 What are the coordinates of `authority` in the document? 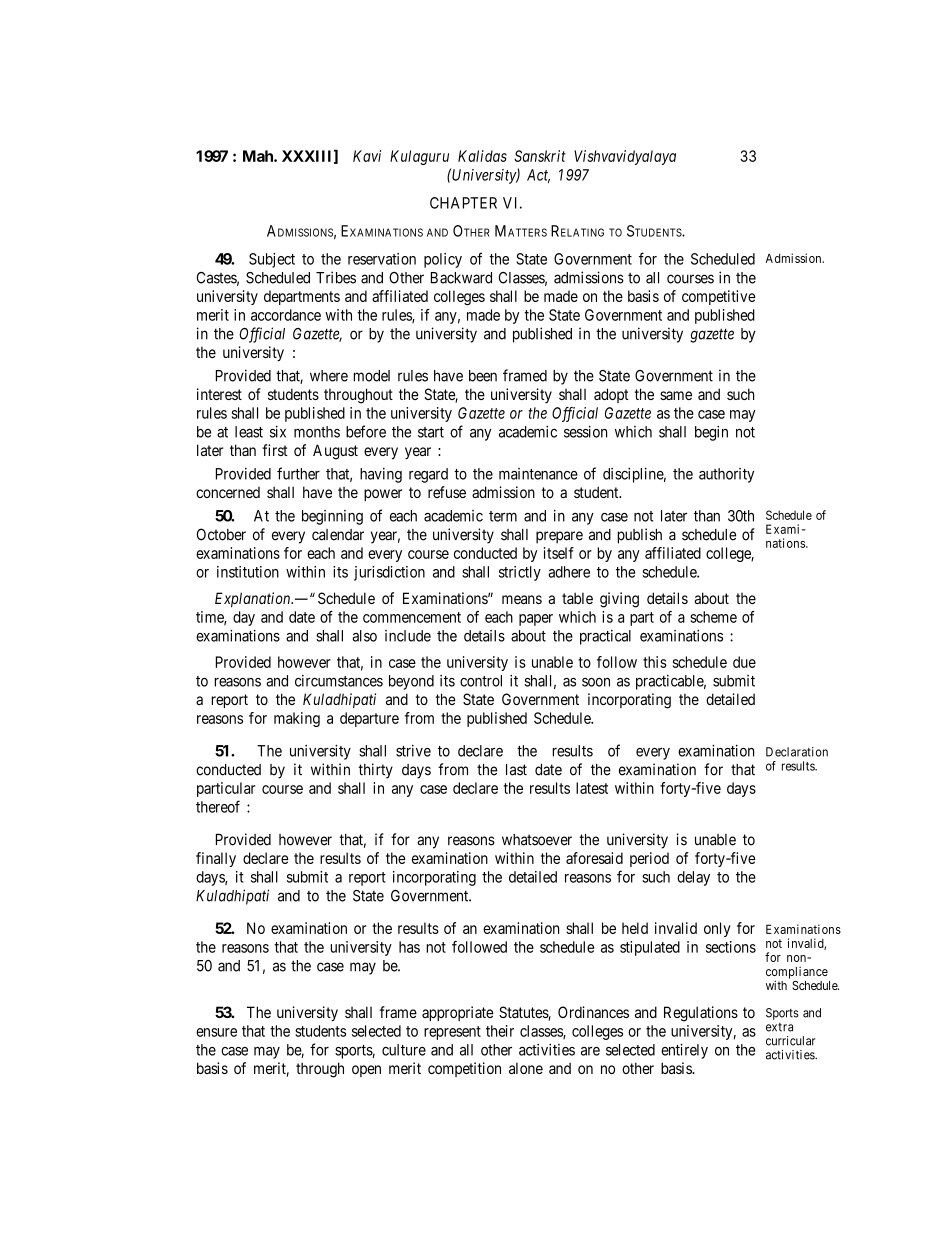 It's located at (726, 475).
